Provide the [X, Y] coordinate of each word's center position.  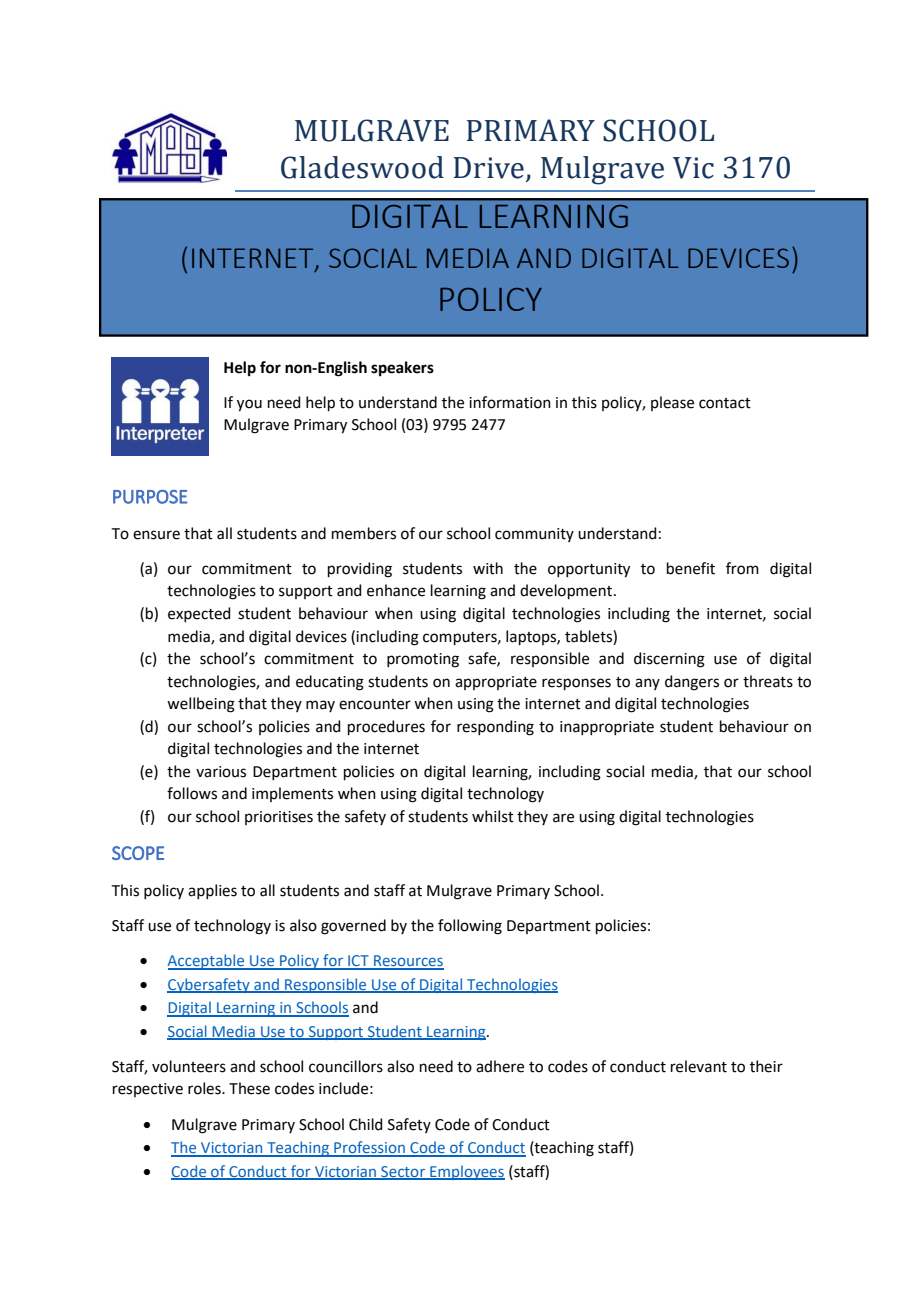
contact [725, 403]
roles [205, 1088]
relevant [699, 1066]
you [249, 405]
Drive [489, 168]
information [510, 402]
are [563, 818]
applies [212, 891]
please [672, 403]
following [470, 927]
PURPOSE [150, 497]
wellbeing [201, 705]
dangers [692, 683]
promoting [423, 660]
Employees [466, 1172]
